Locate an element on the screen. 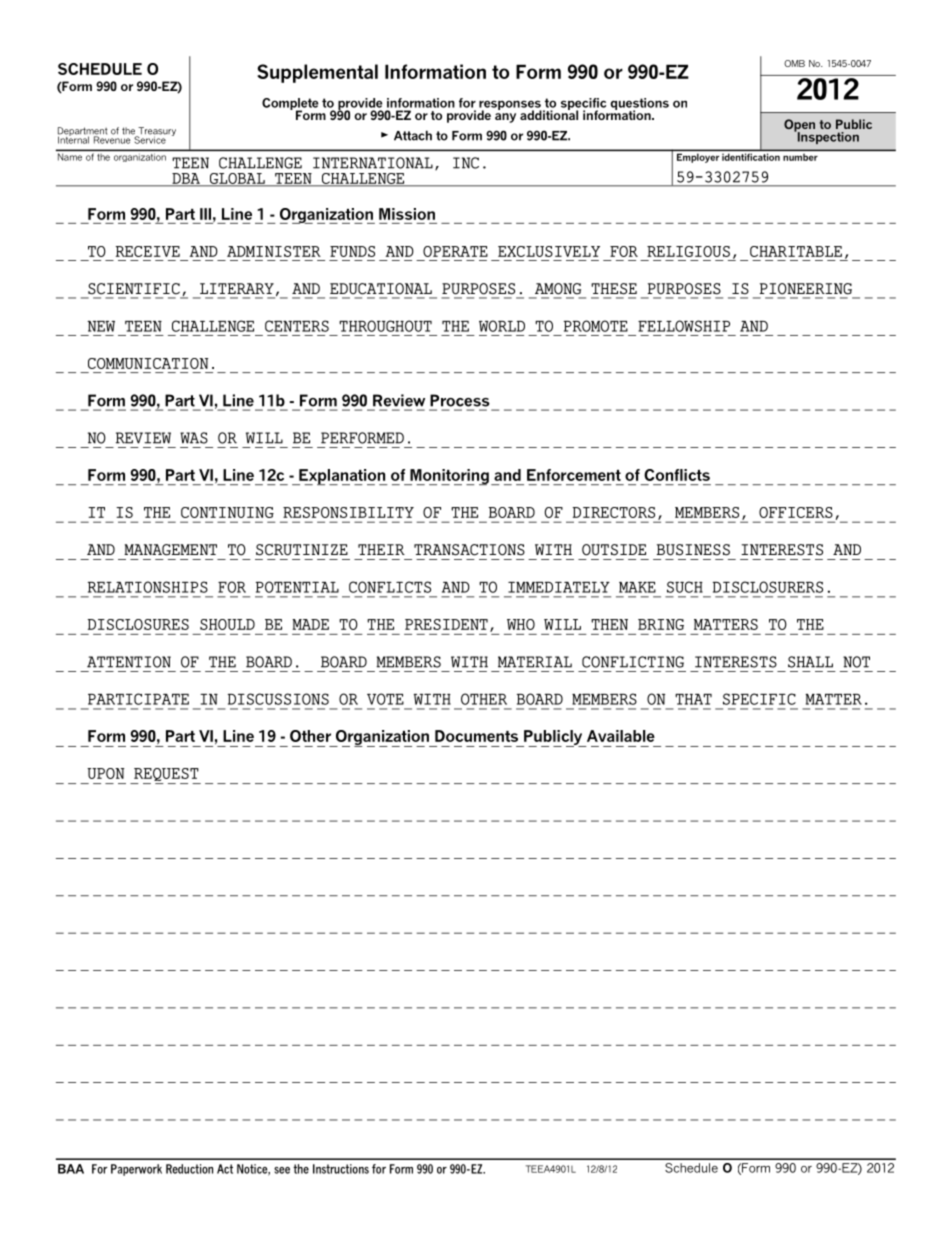  PRESIDENT is located at coordinates (446, 624).
